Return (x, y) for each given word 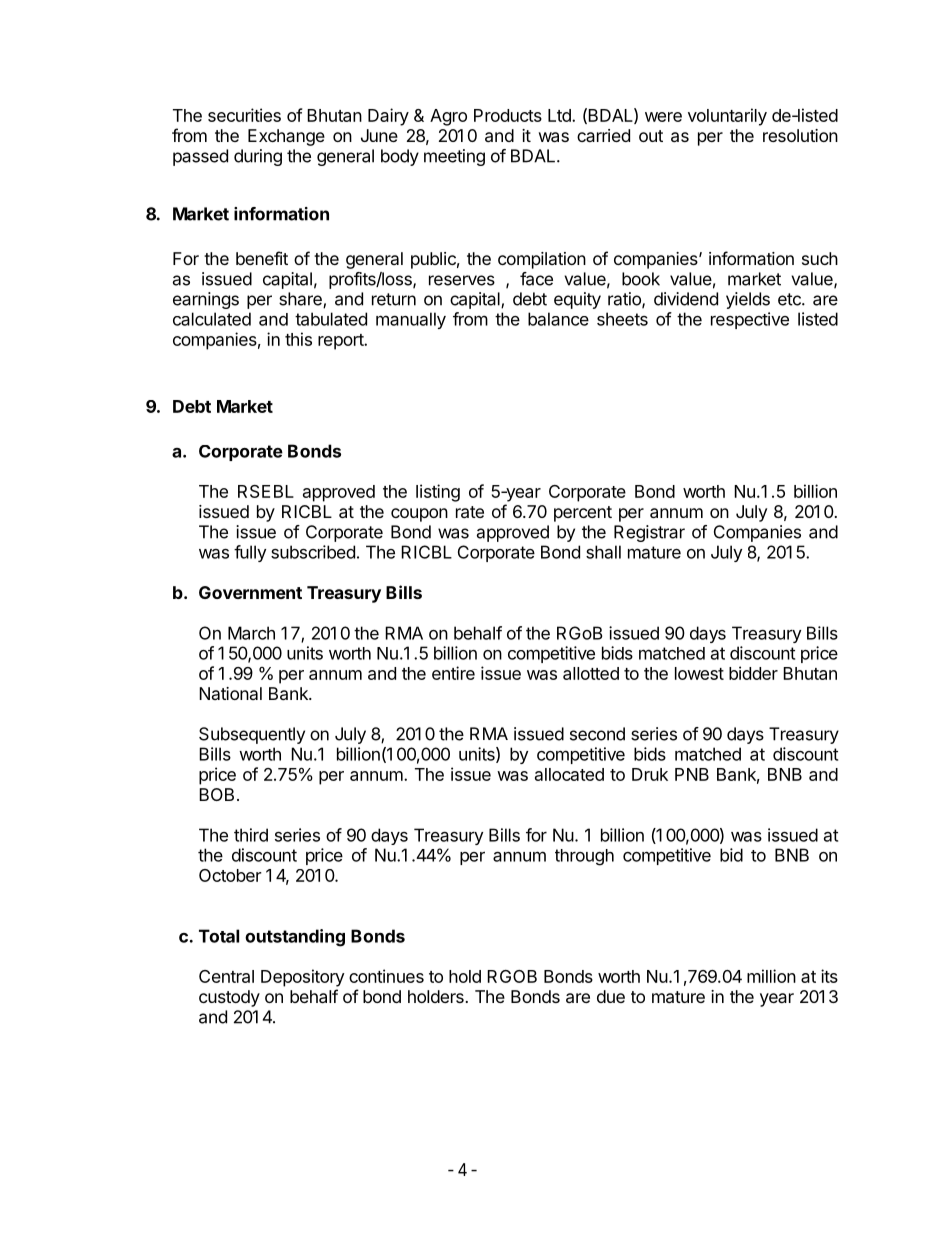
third (251, 835)
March (251, 633)
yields (748, 300)
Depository (303, 978)
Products (508, 115)
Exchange (286, 137)
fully (250, 553)
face (536, 279)
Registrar (649, 533)
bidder (753, 673)
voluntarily (727, 117)
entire (453, 673)
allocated (569, 774)
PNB (692, 774)
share (301, 300)
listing (438, 493)
